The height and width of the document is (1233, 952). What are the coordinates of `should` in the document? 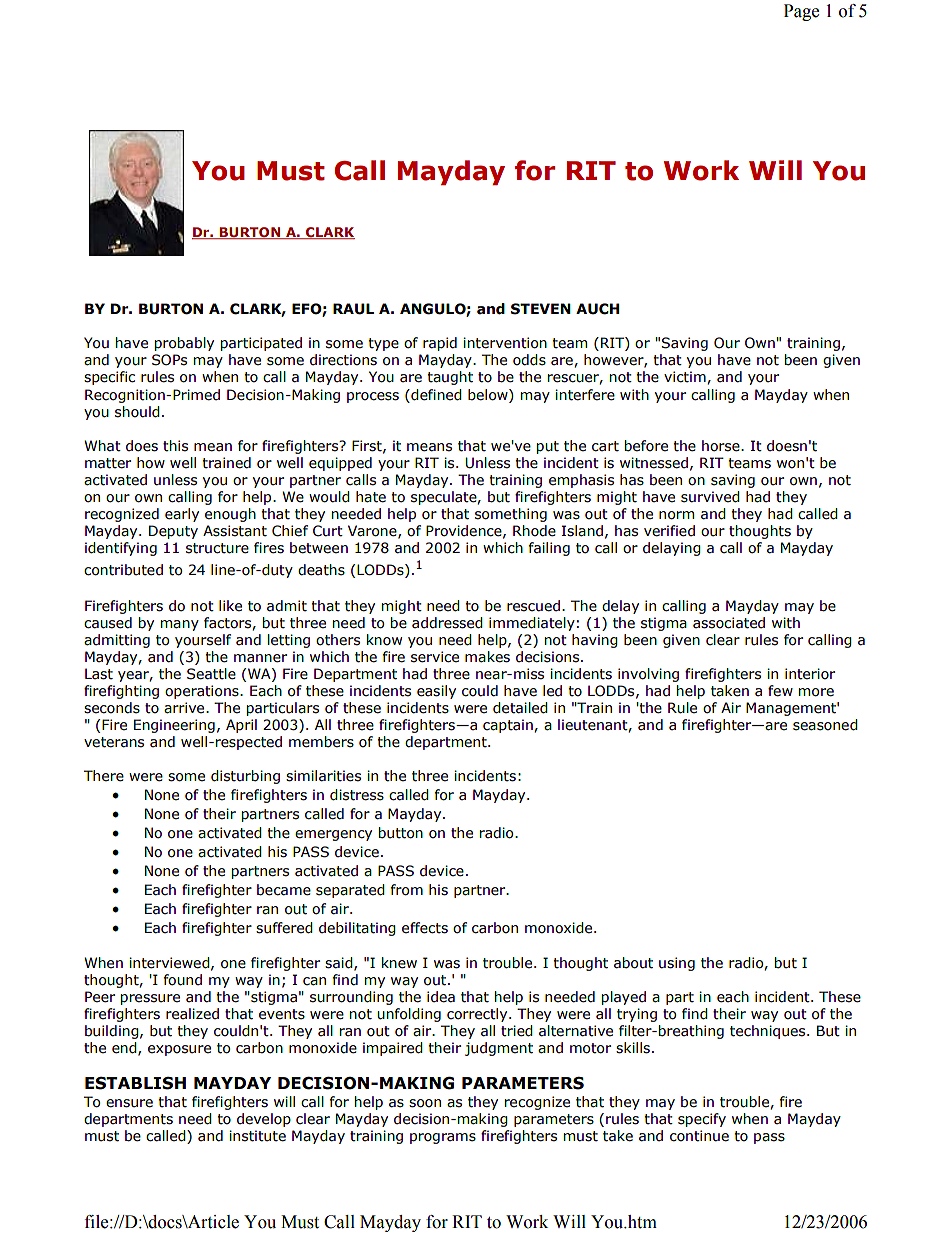 It's located at (137, 412).
